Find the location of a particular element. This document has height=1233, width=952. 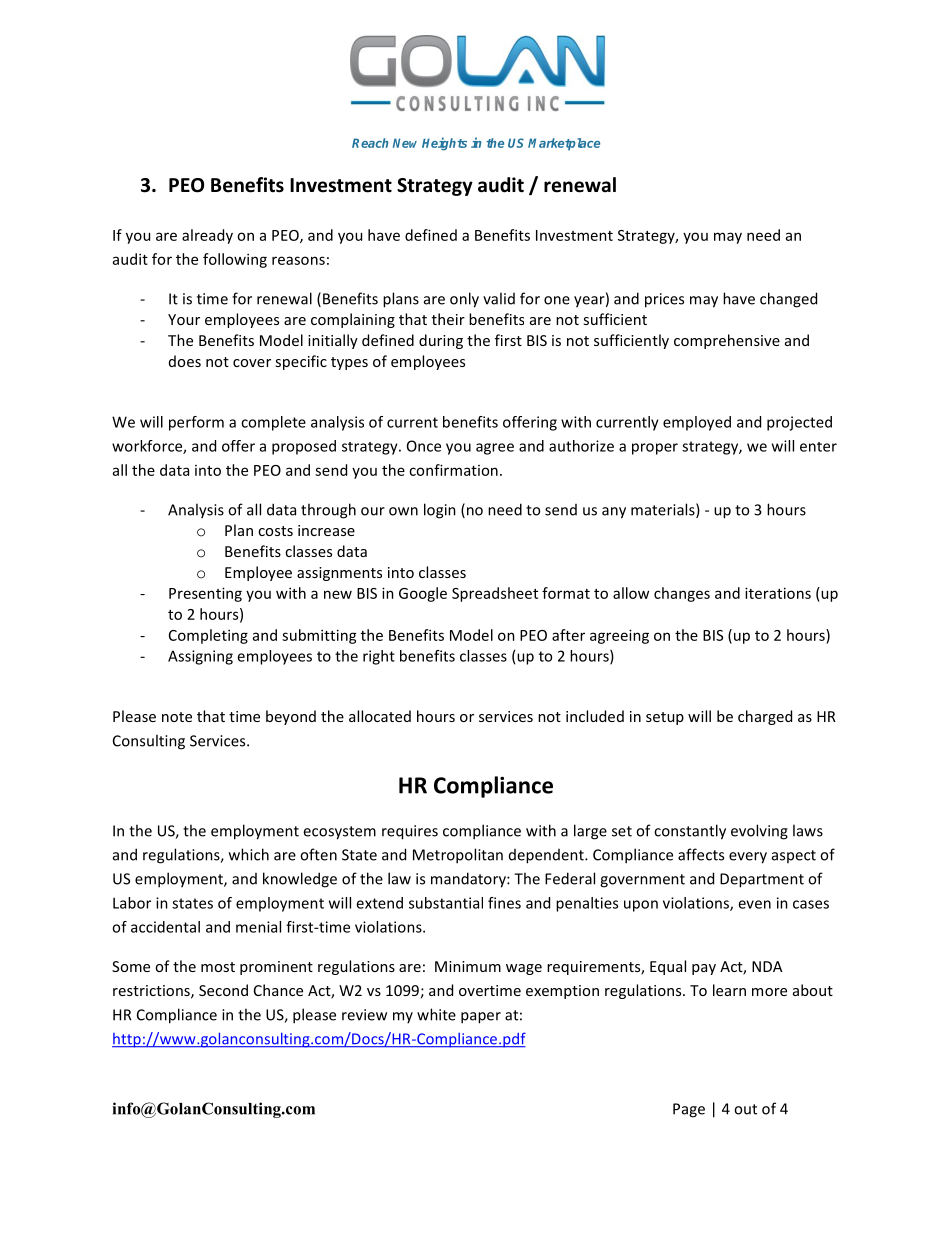

Marketplace is located at coordinates (564, 144).
